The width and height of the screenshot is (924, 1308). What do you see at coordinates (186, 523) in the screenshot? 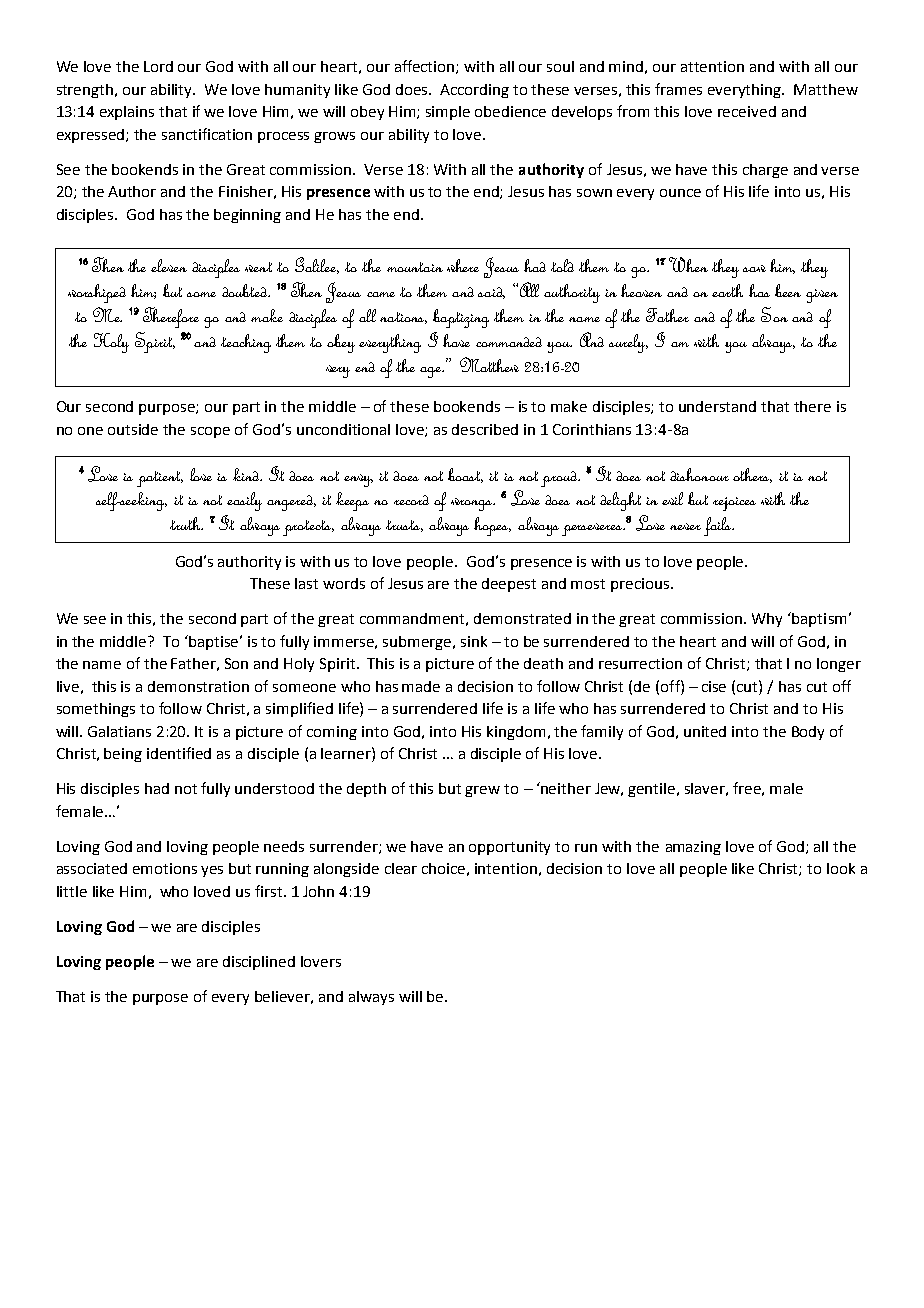
I see `truth` at bounding box center [186, 523].
